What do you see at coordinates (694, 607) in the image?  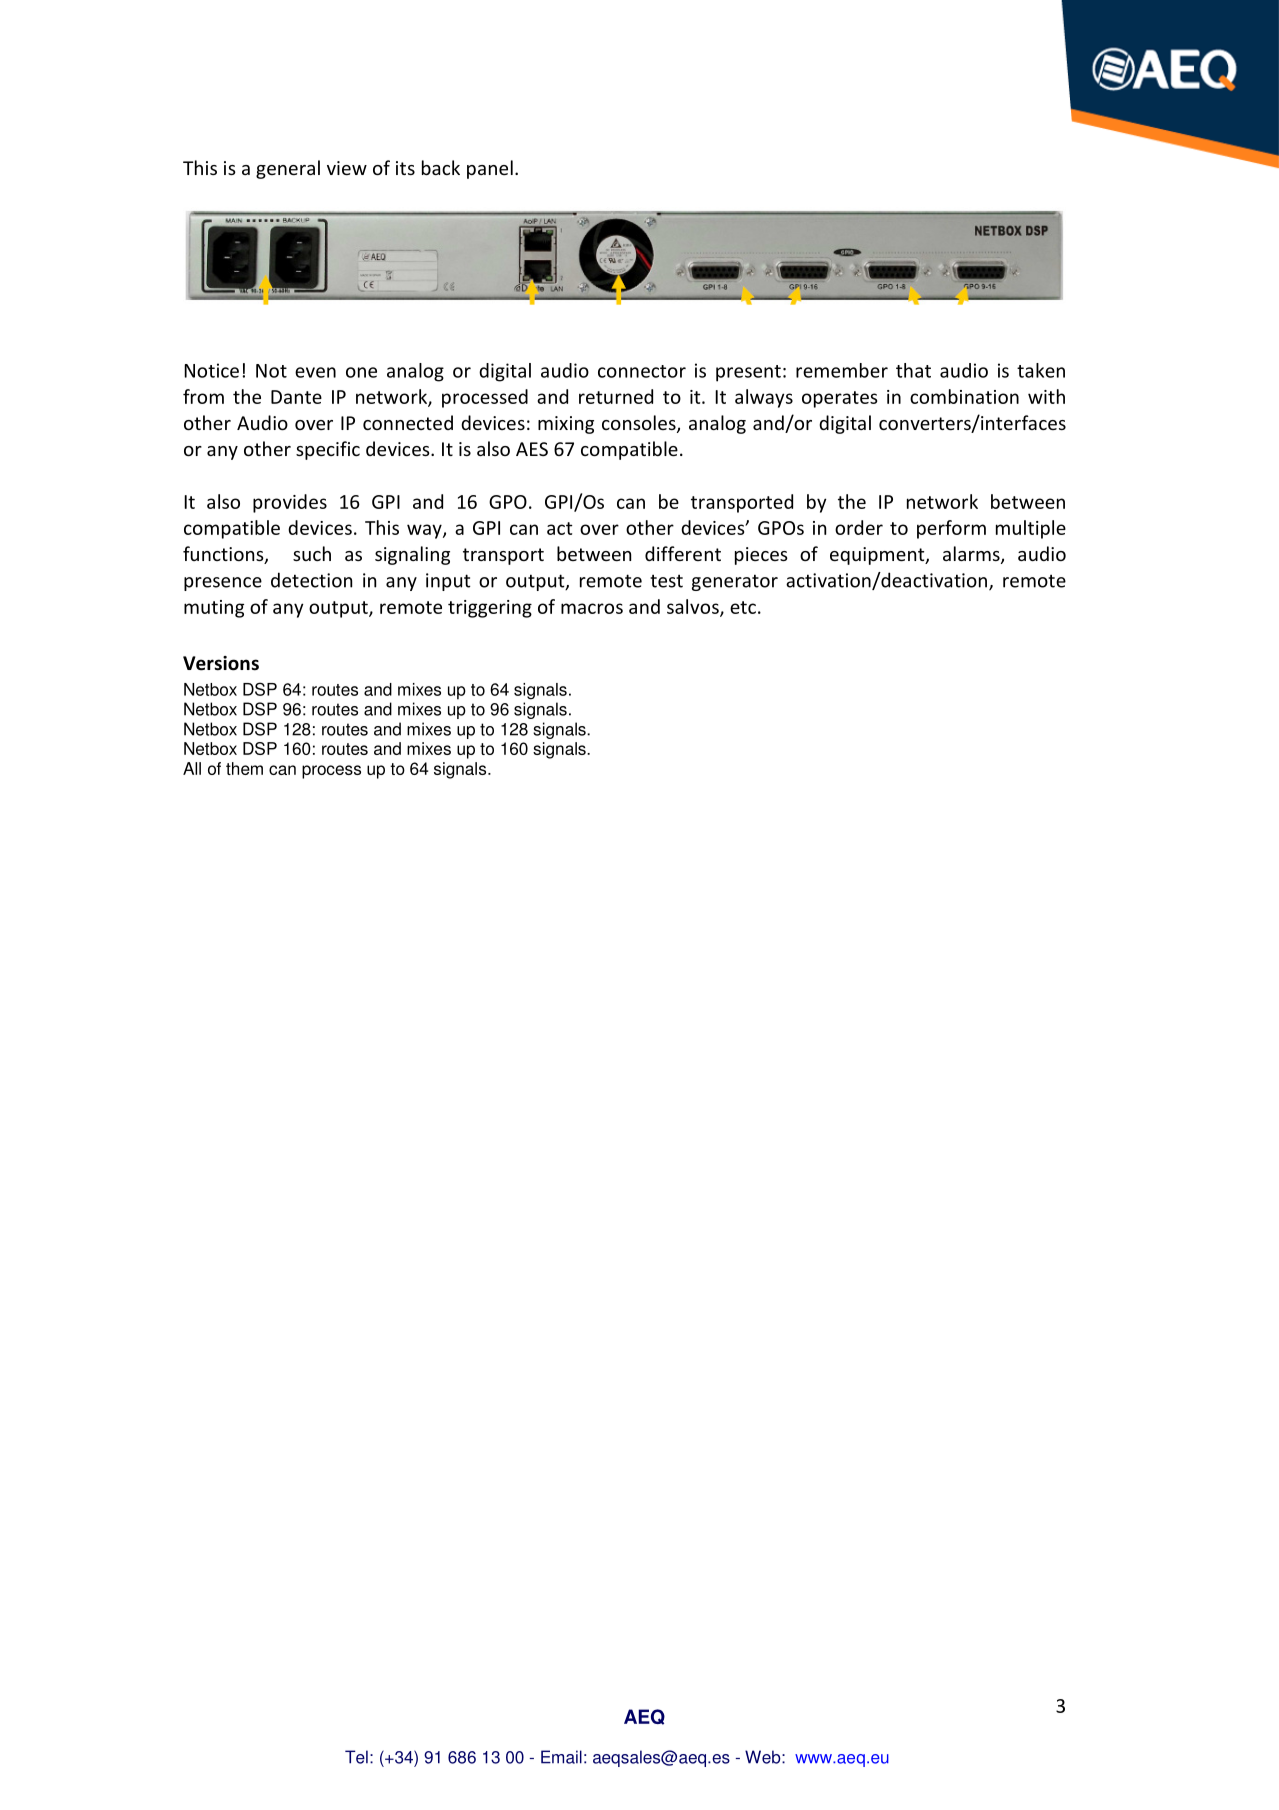 I see `salvos` at bounding box center [694, 607].
